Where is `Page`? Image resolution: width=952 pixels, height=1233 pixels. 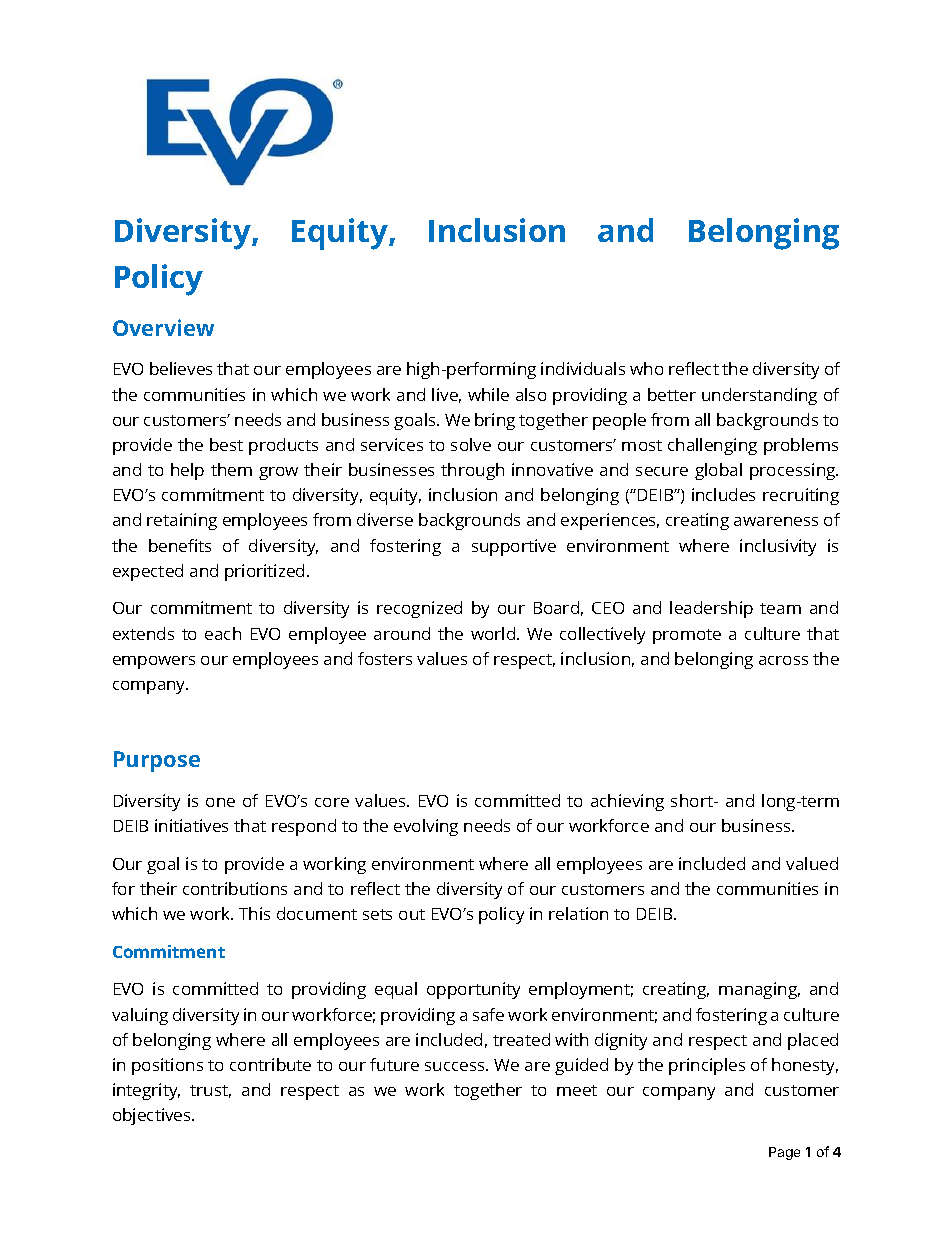
Page is located at coordinates (784, 1153).
